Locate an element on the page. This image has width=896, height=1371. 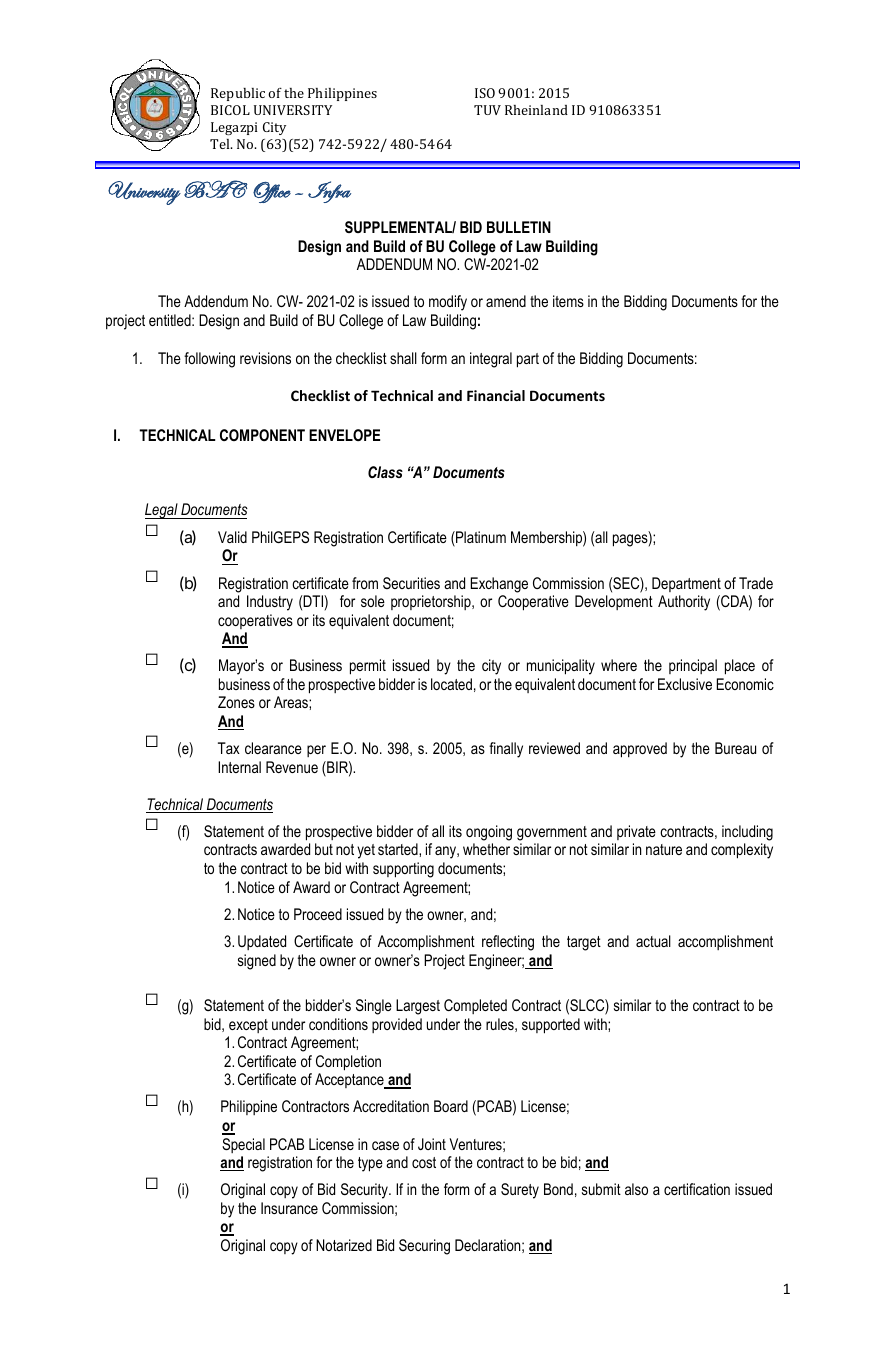
TUV is located at coordinates (487, 110).
